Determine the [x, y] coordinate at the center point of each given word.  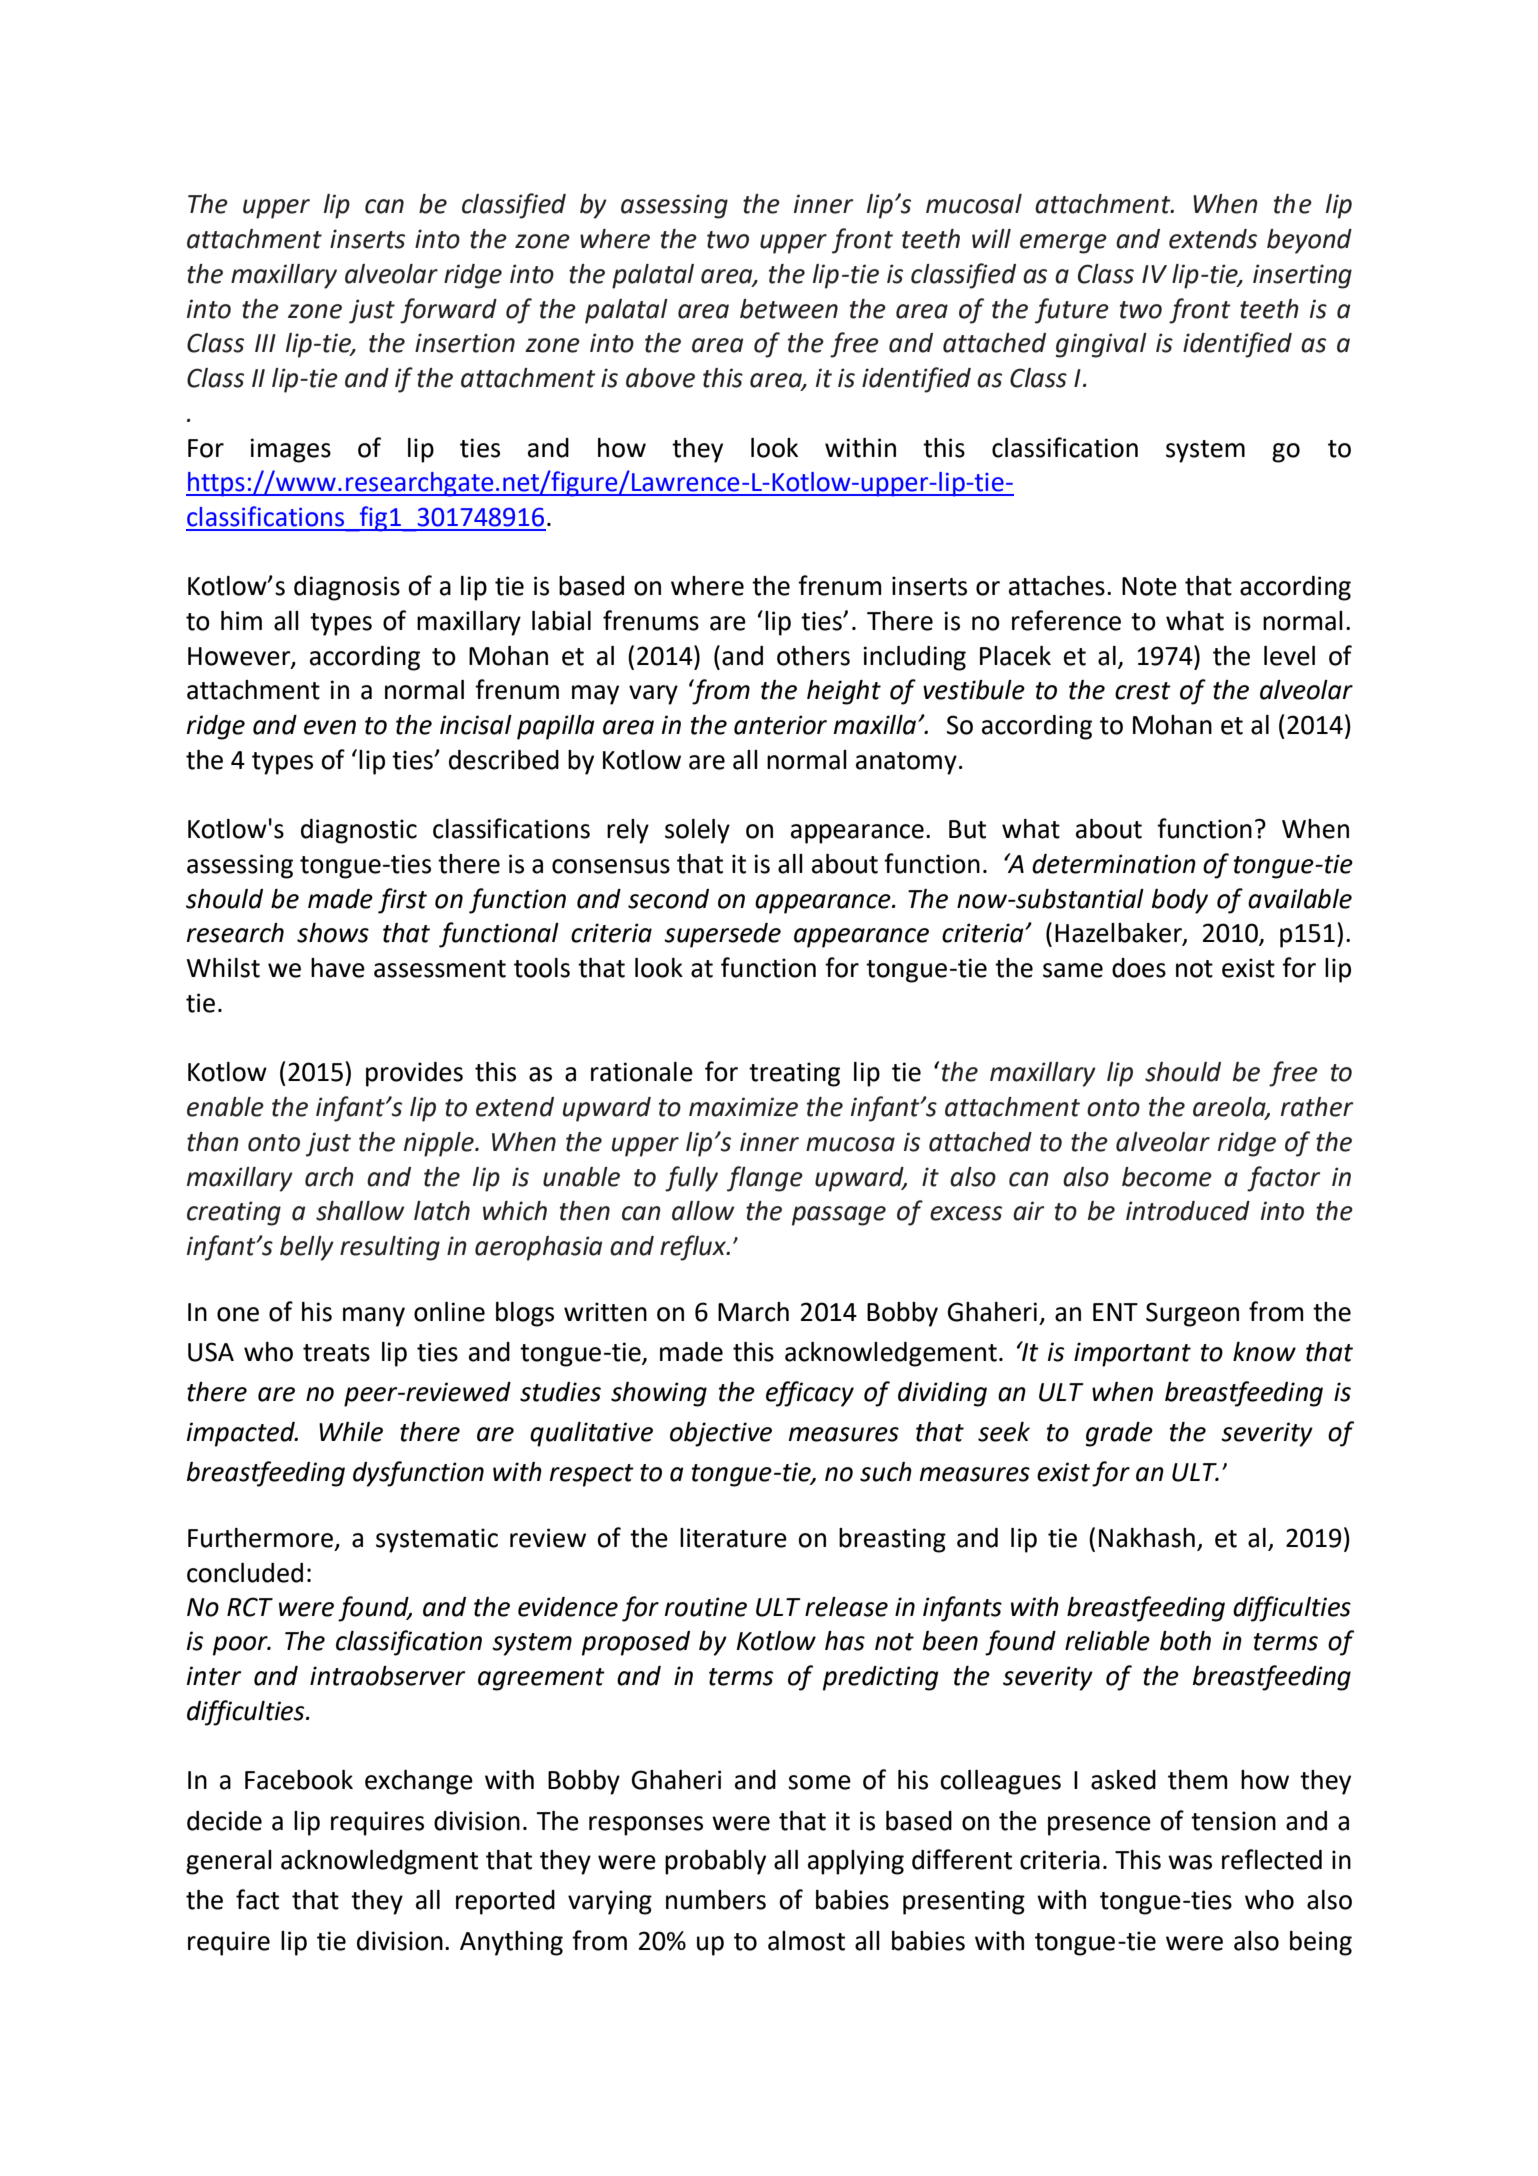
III [265, 343]
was [1190, 1862]
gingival [1101, 345]
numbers [716, 1900]
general [229, 1862]
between [789, 309]
